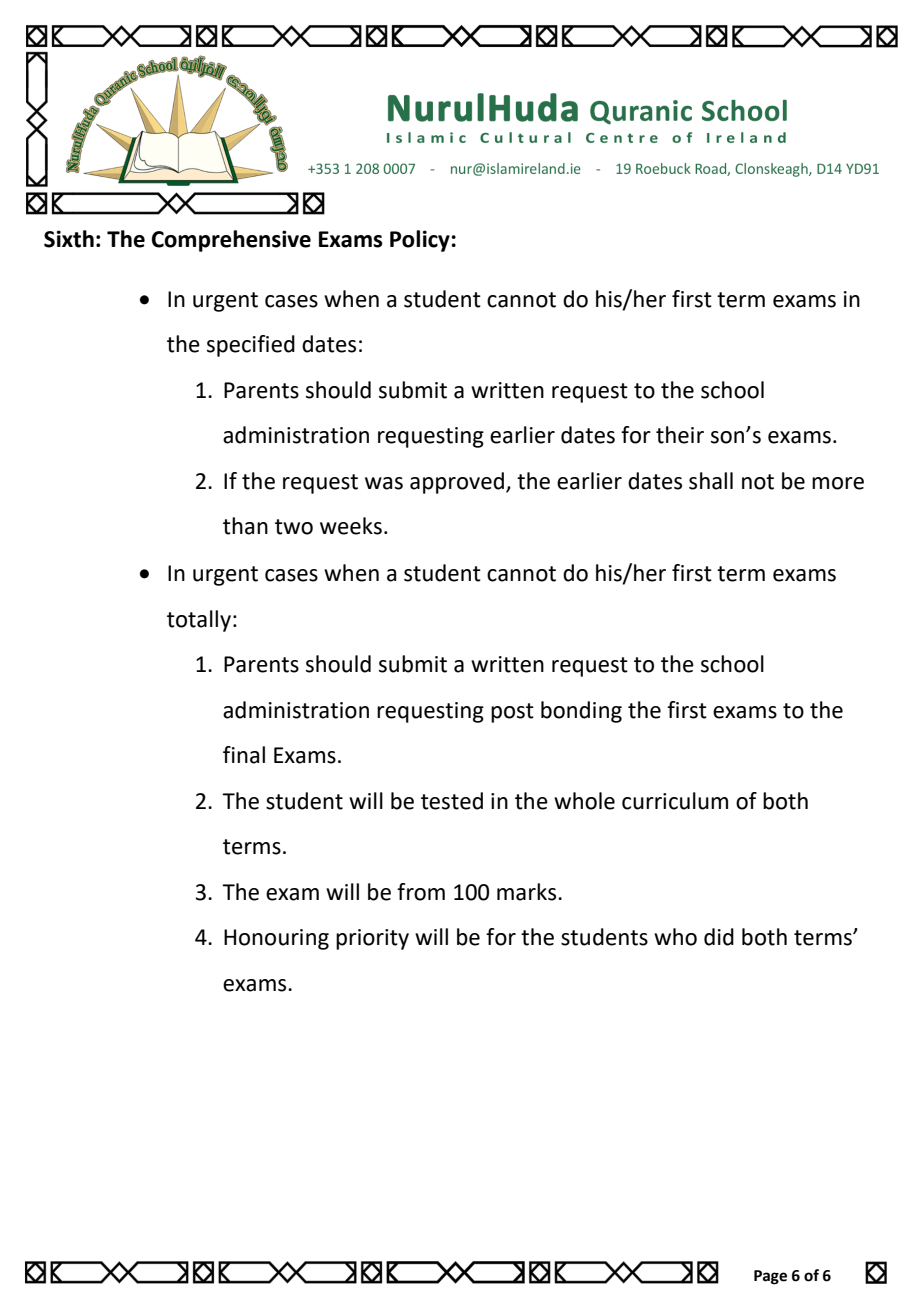 The image size is (924, 1308). Describe the element at coordinates (770, 1277) in the page. I see `Page` at that location.
